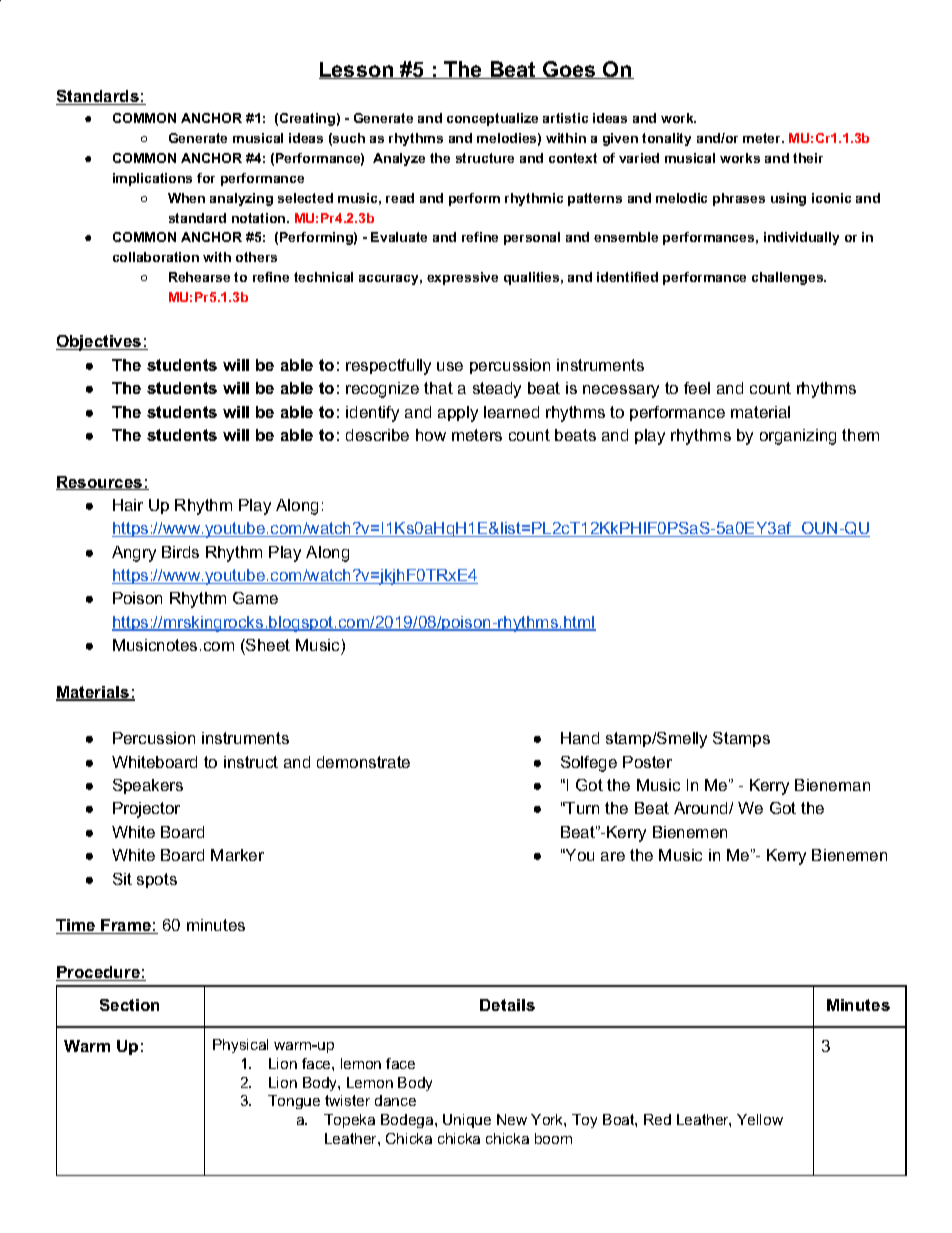  I want to click on their, so click(808, 158).
